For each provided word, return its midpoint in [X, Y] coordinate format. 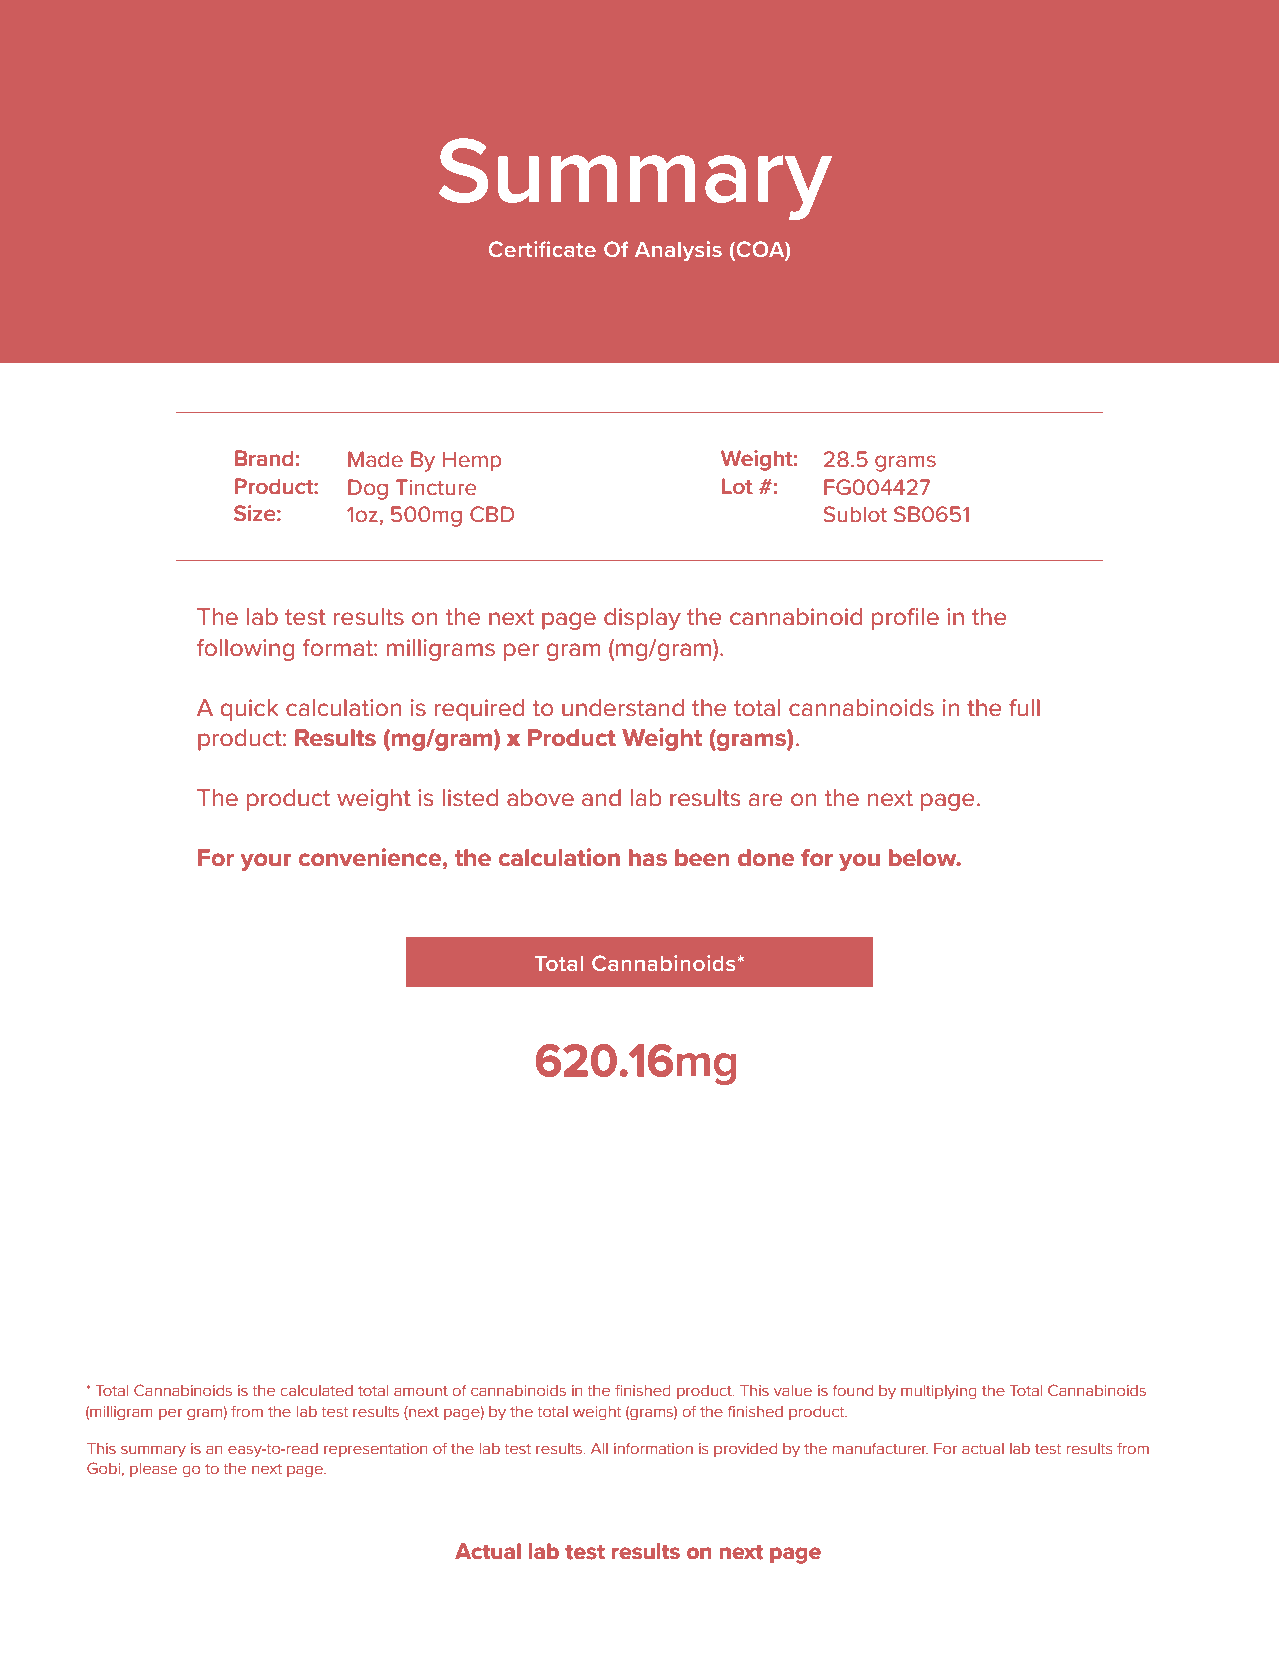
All [599, 1448]
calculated [316, 1391]
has [648, 858]
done [766, 858]
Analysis [678, 251]
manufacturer [880, 1448]
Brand [264, 458]
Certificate [542, 249]
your [266, 862]
